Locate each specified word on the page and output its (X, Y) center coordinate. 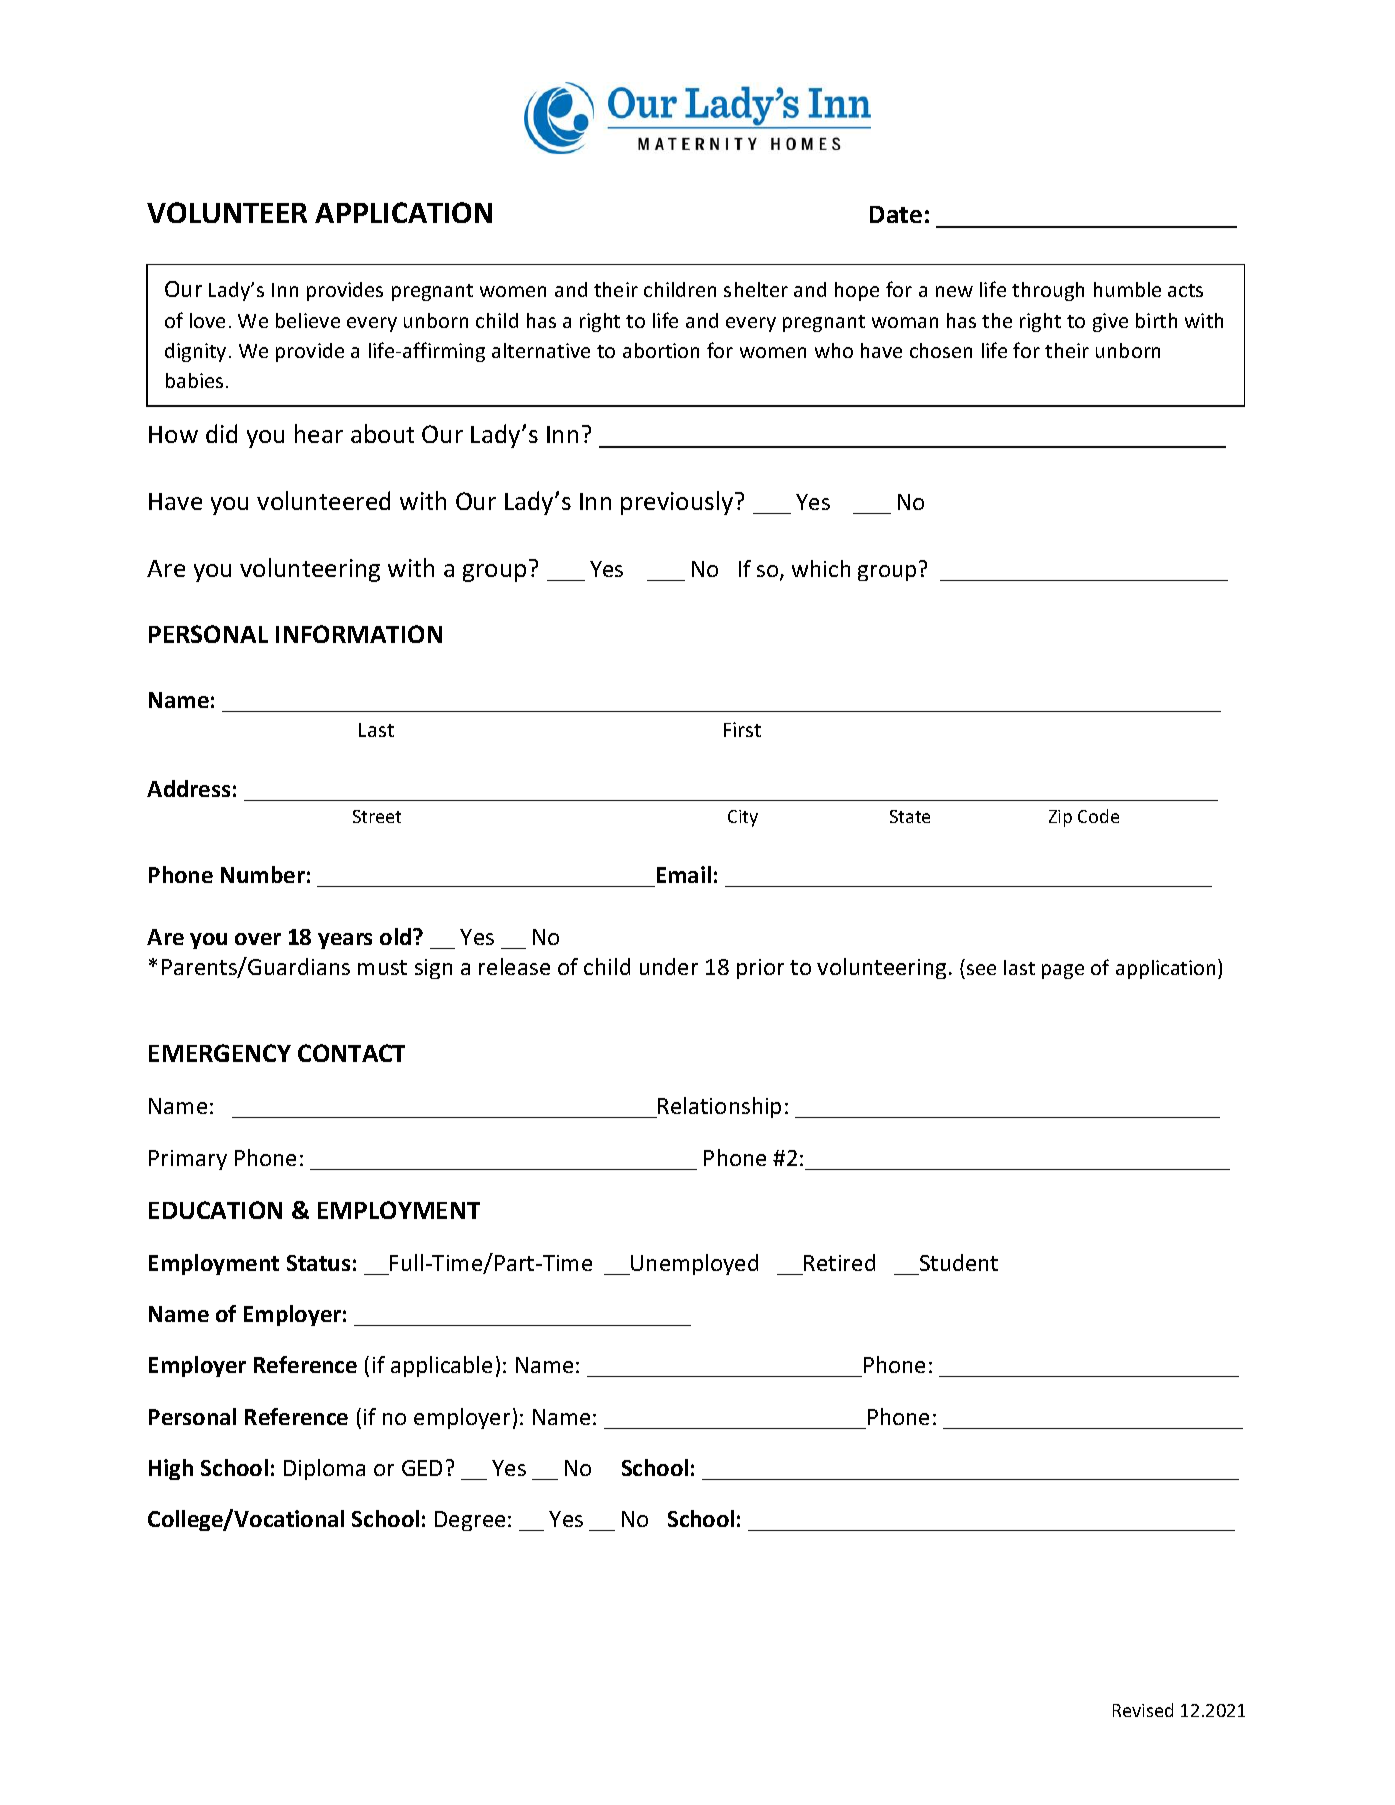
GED (422, 1468)
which (821, 568)
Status (318, 1263)
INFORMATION (359, 634)
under (669, 966)
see (981, 969)
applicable (441, 1366)
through (1048, 291)
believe (308, 320)
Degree (470, 1521)
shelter (756, 289)
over (258, 939)
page (1063, 971)
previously (678, 503)
